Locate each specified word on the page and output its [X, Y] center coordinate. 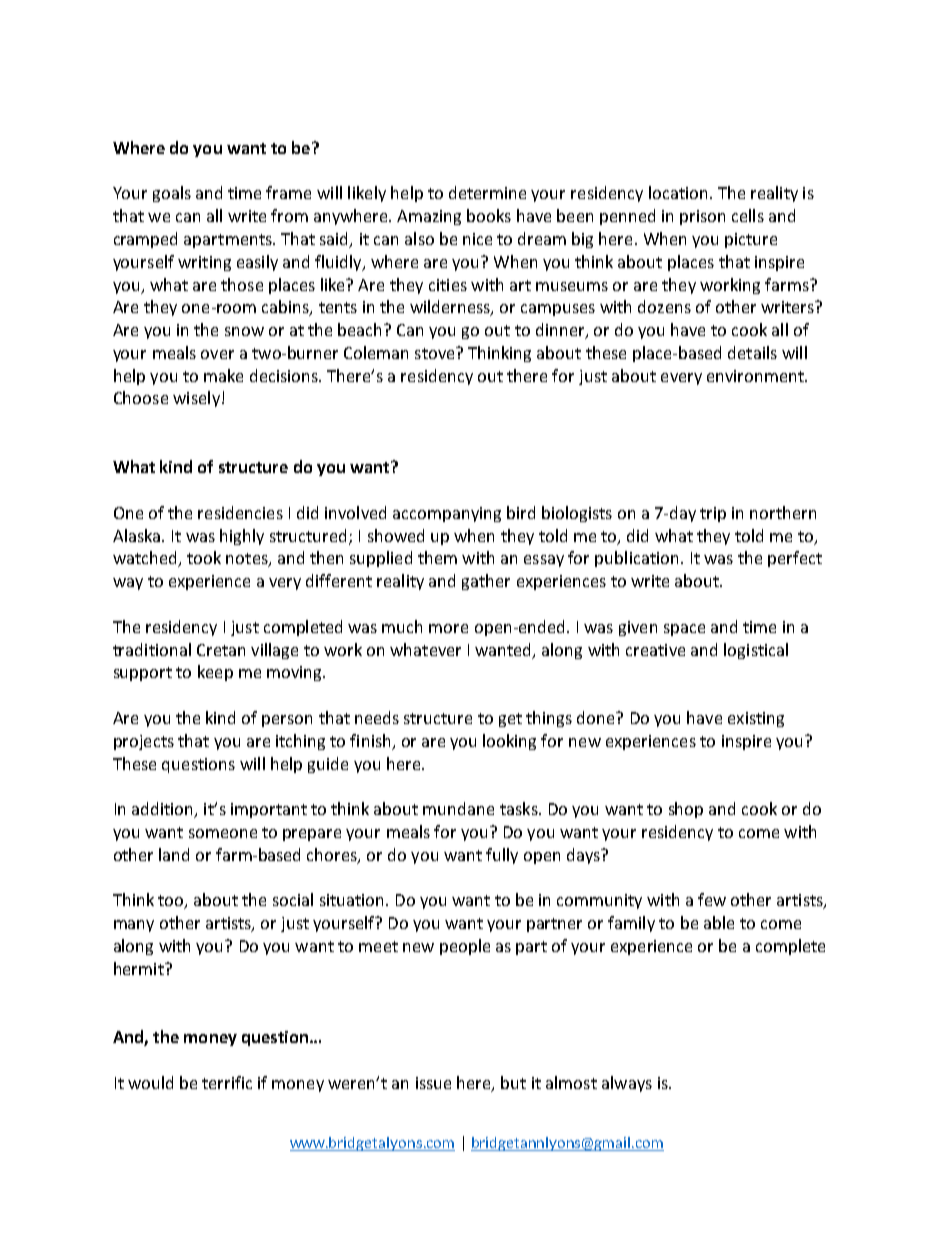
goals [172, 194]
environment [757, 376]
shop [686, 810]
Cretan [221, 650]
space [684, 630]
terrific [227, 1082]
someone [223, 833]
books [489, 215]
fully [502, 856]
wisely [196, 399]
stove [436, 353]
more [448, 628]
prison [702, 217]
